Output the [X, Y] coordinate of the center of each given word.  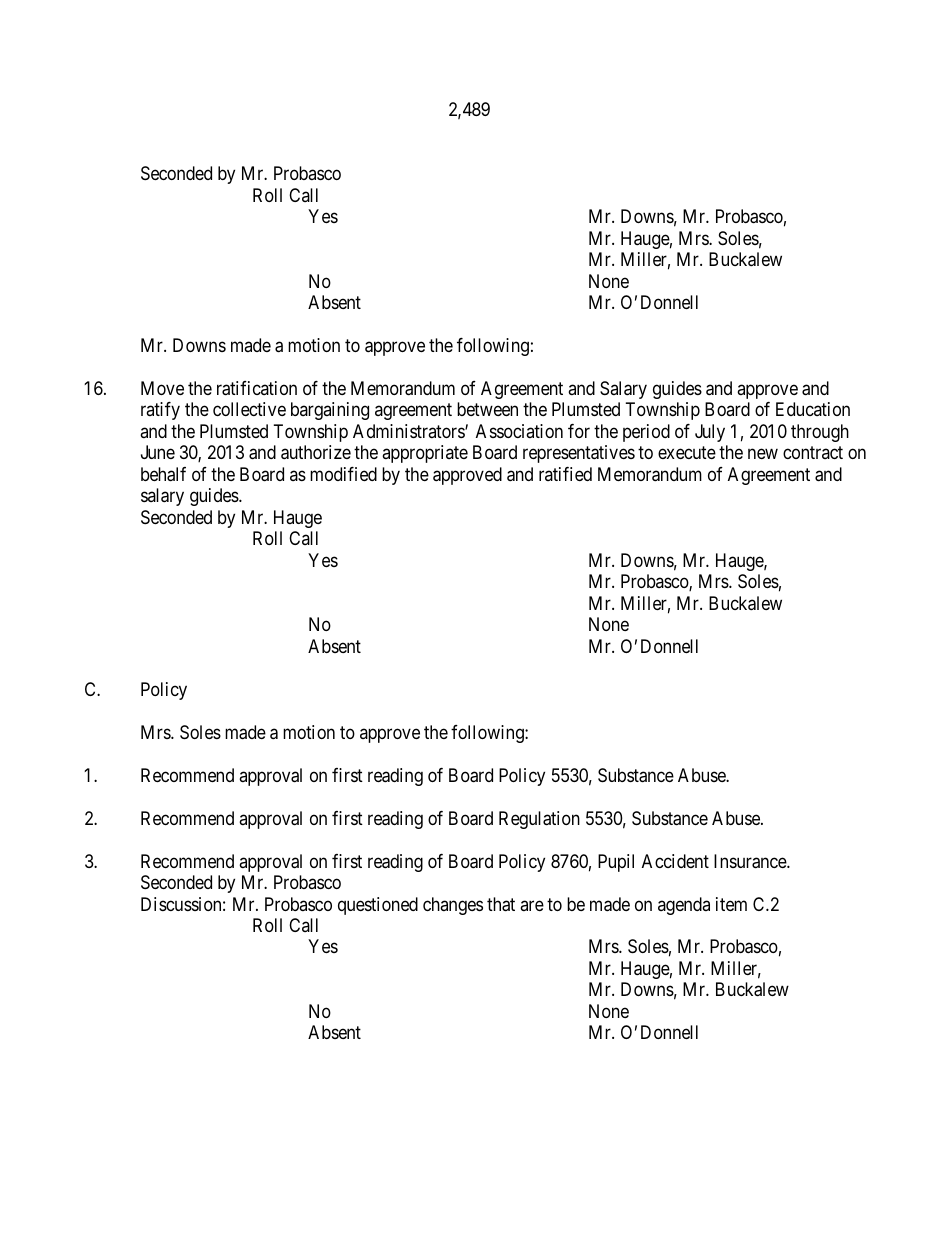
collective [249, 409]
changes [453, 906]
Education [813, 409]
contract [813, 453]
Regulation [539, 820]
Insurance [751, 861]
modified [343, 474]
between [487, 409]
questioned [378, 906]
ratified [565, 474]
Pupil [616, 863]
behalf [163, 474]
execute [687, 453]
